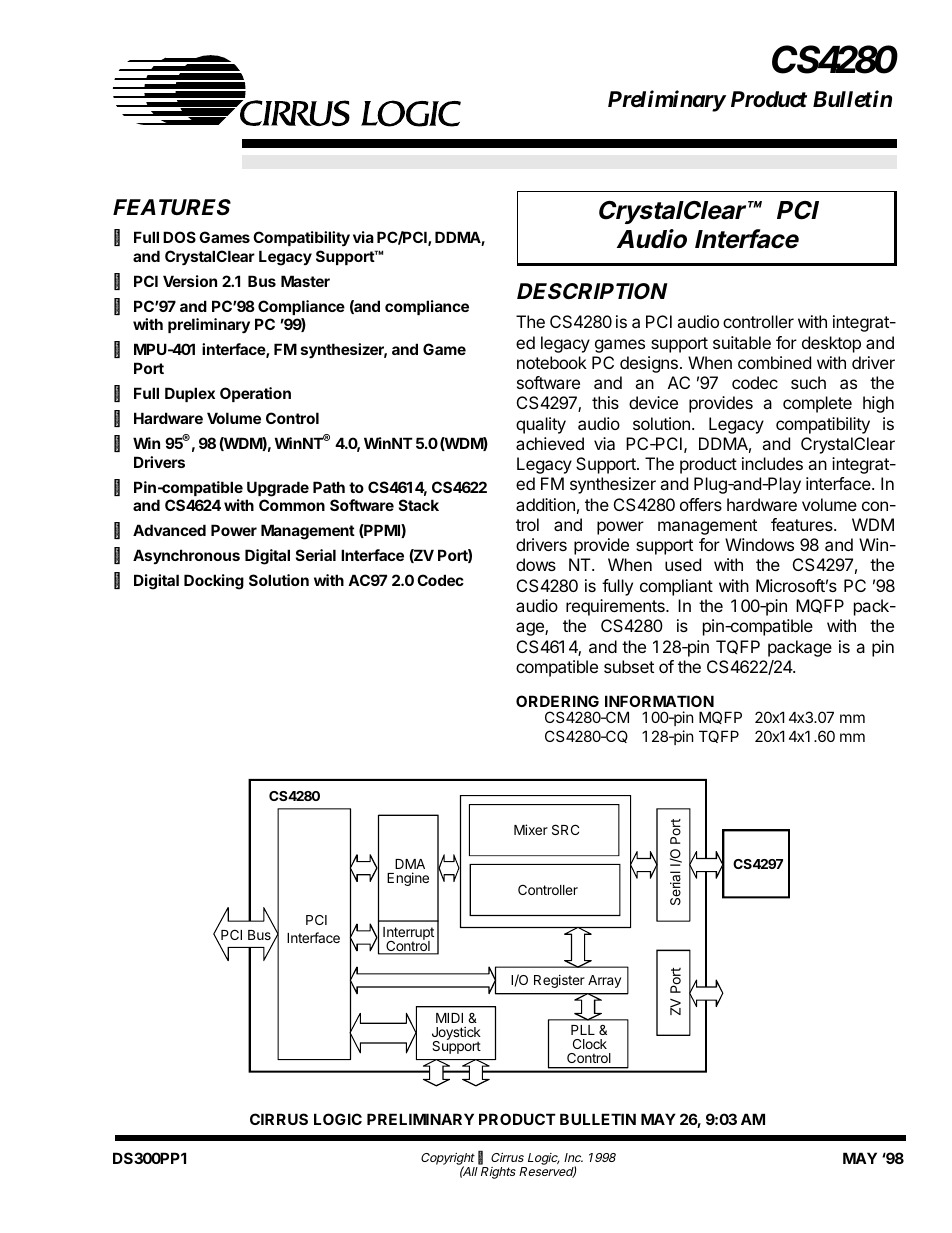 Image resolution: width=952 pixels, height=1233 pixels. Describe the element at coordinates (305, 281) in the image. I see `Master` at that location.
